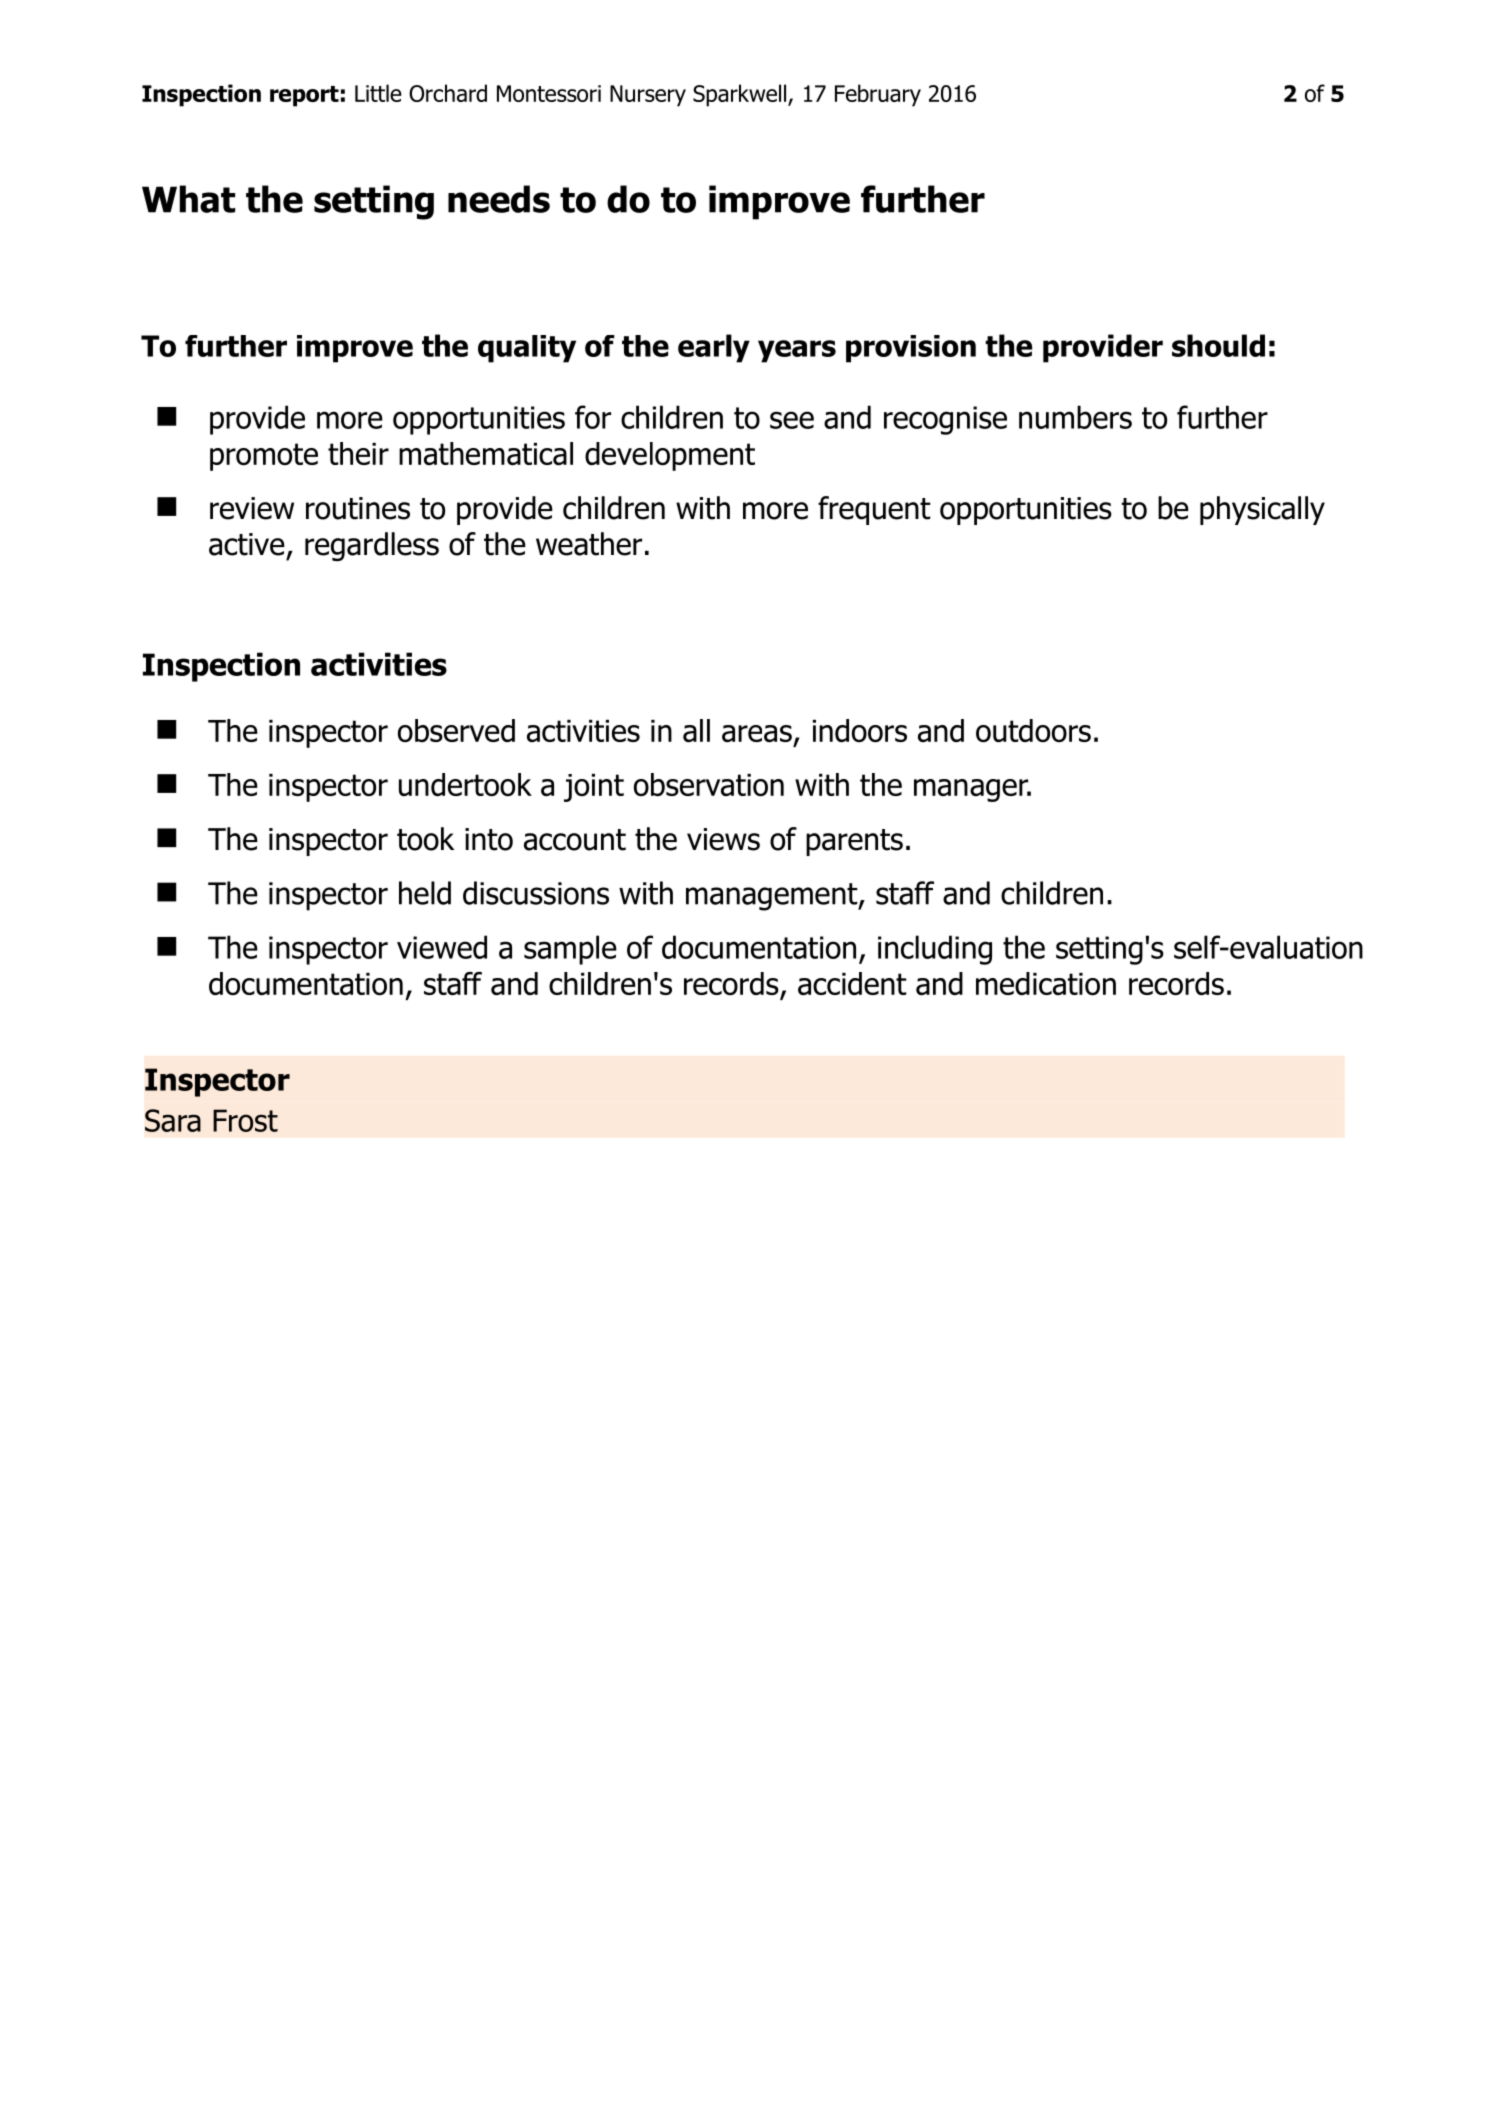 This page has height=2102, width=1486. Describe the element at coordinates (1033, 730) in the page. I see `outdoors` at that location.
